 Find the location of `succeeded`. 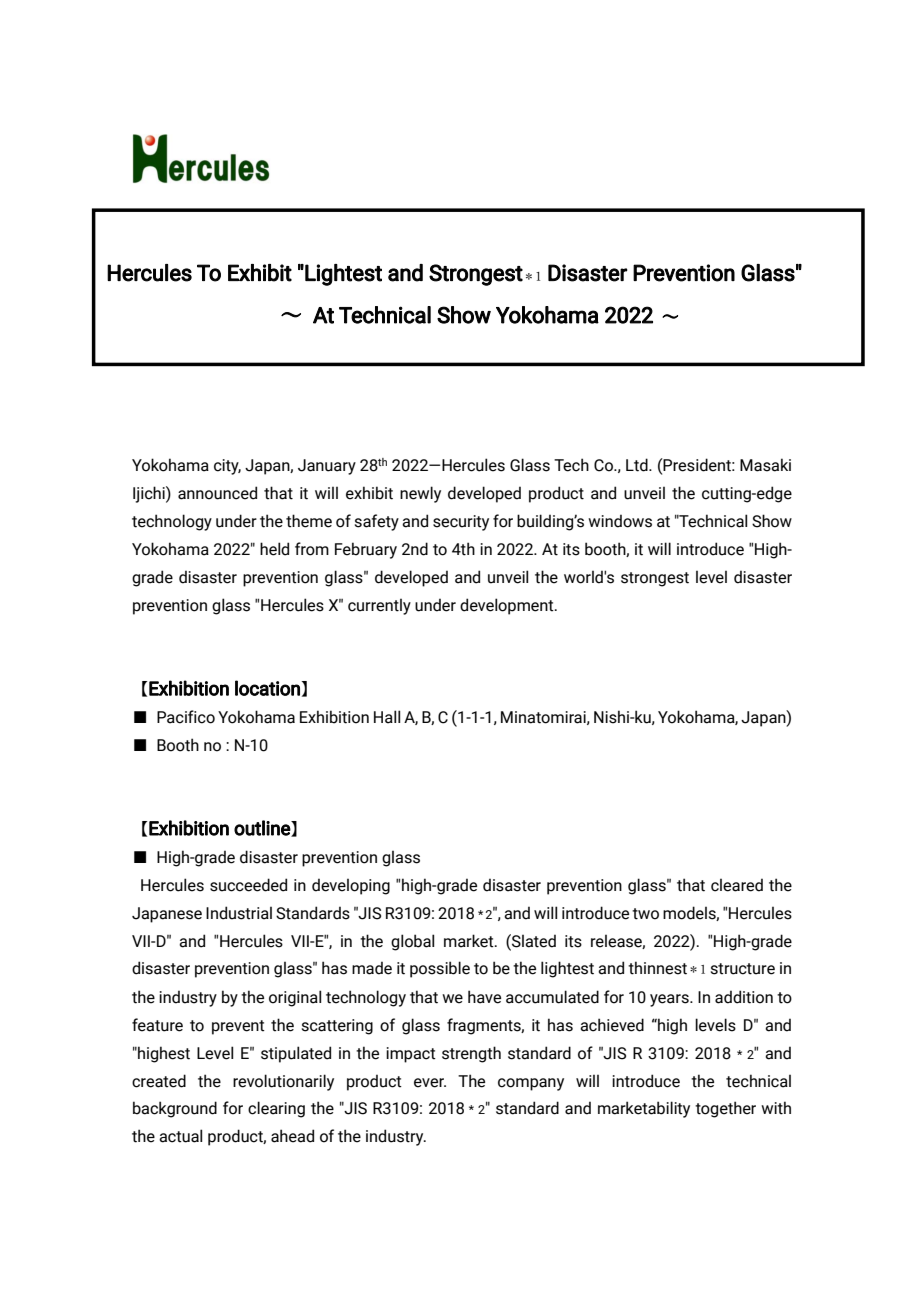

succeeded is located at coordinates (248, 885).
